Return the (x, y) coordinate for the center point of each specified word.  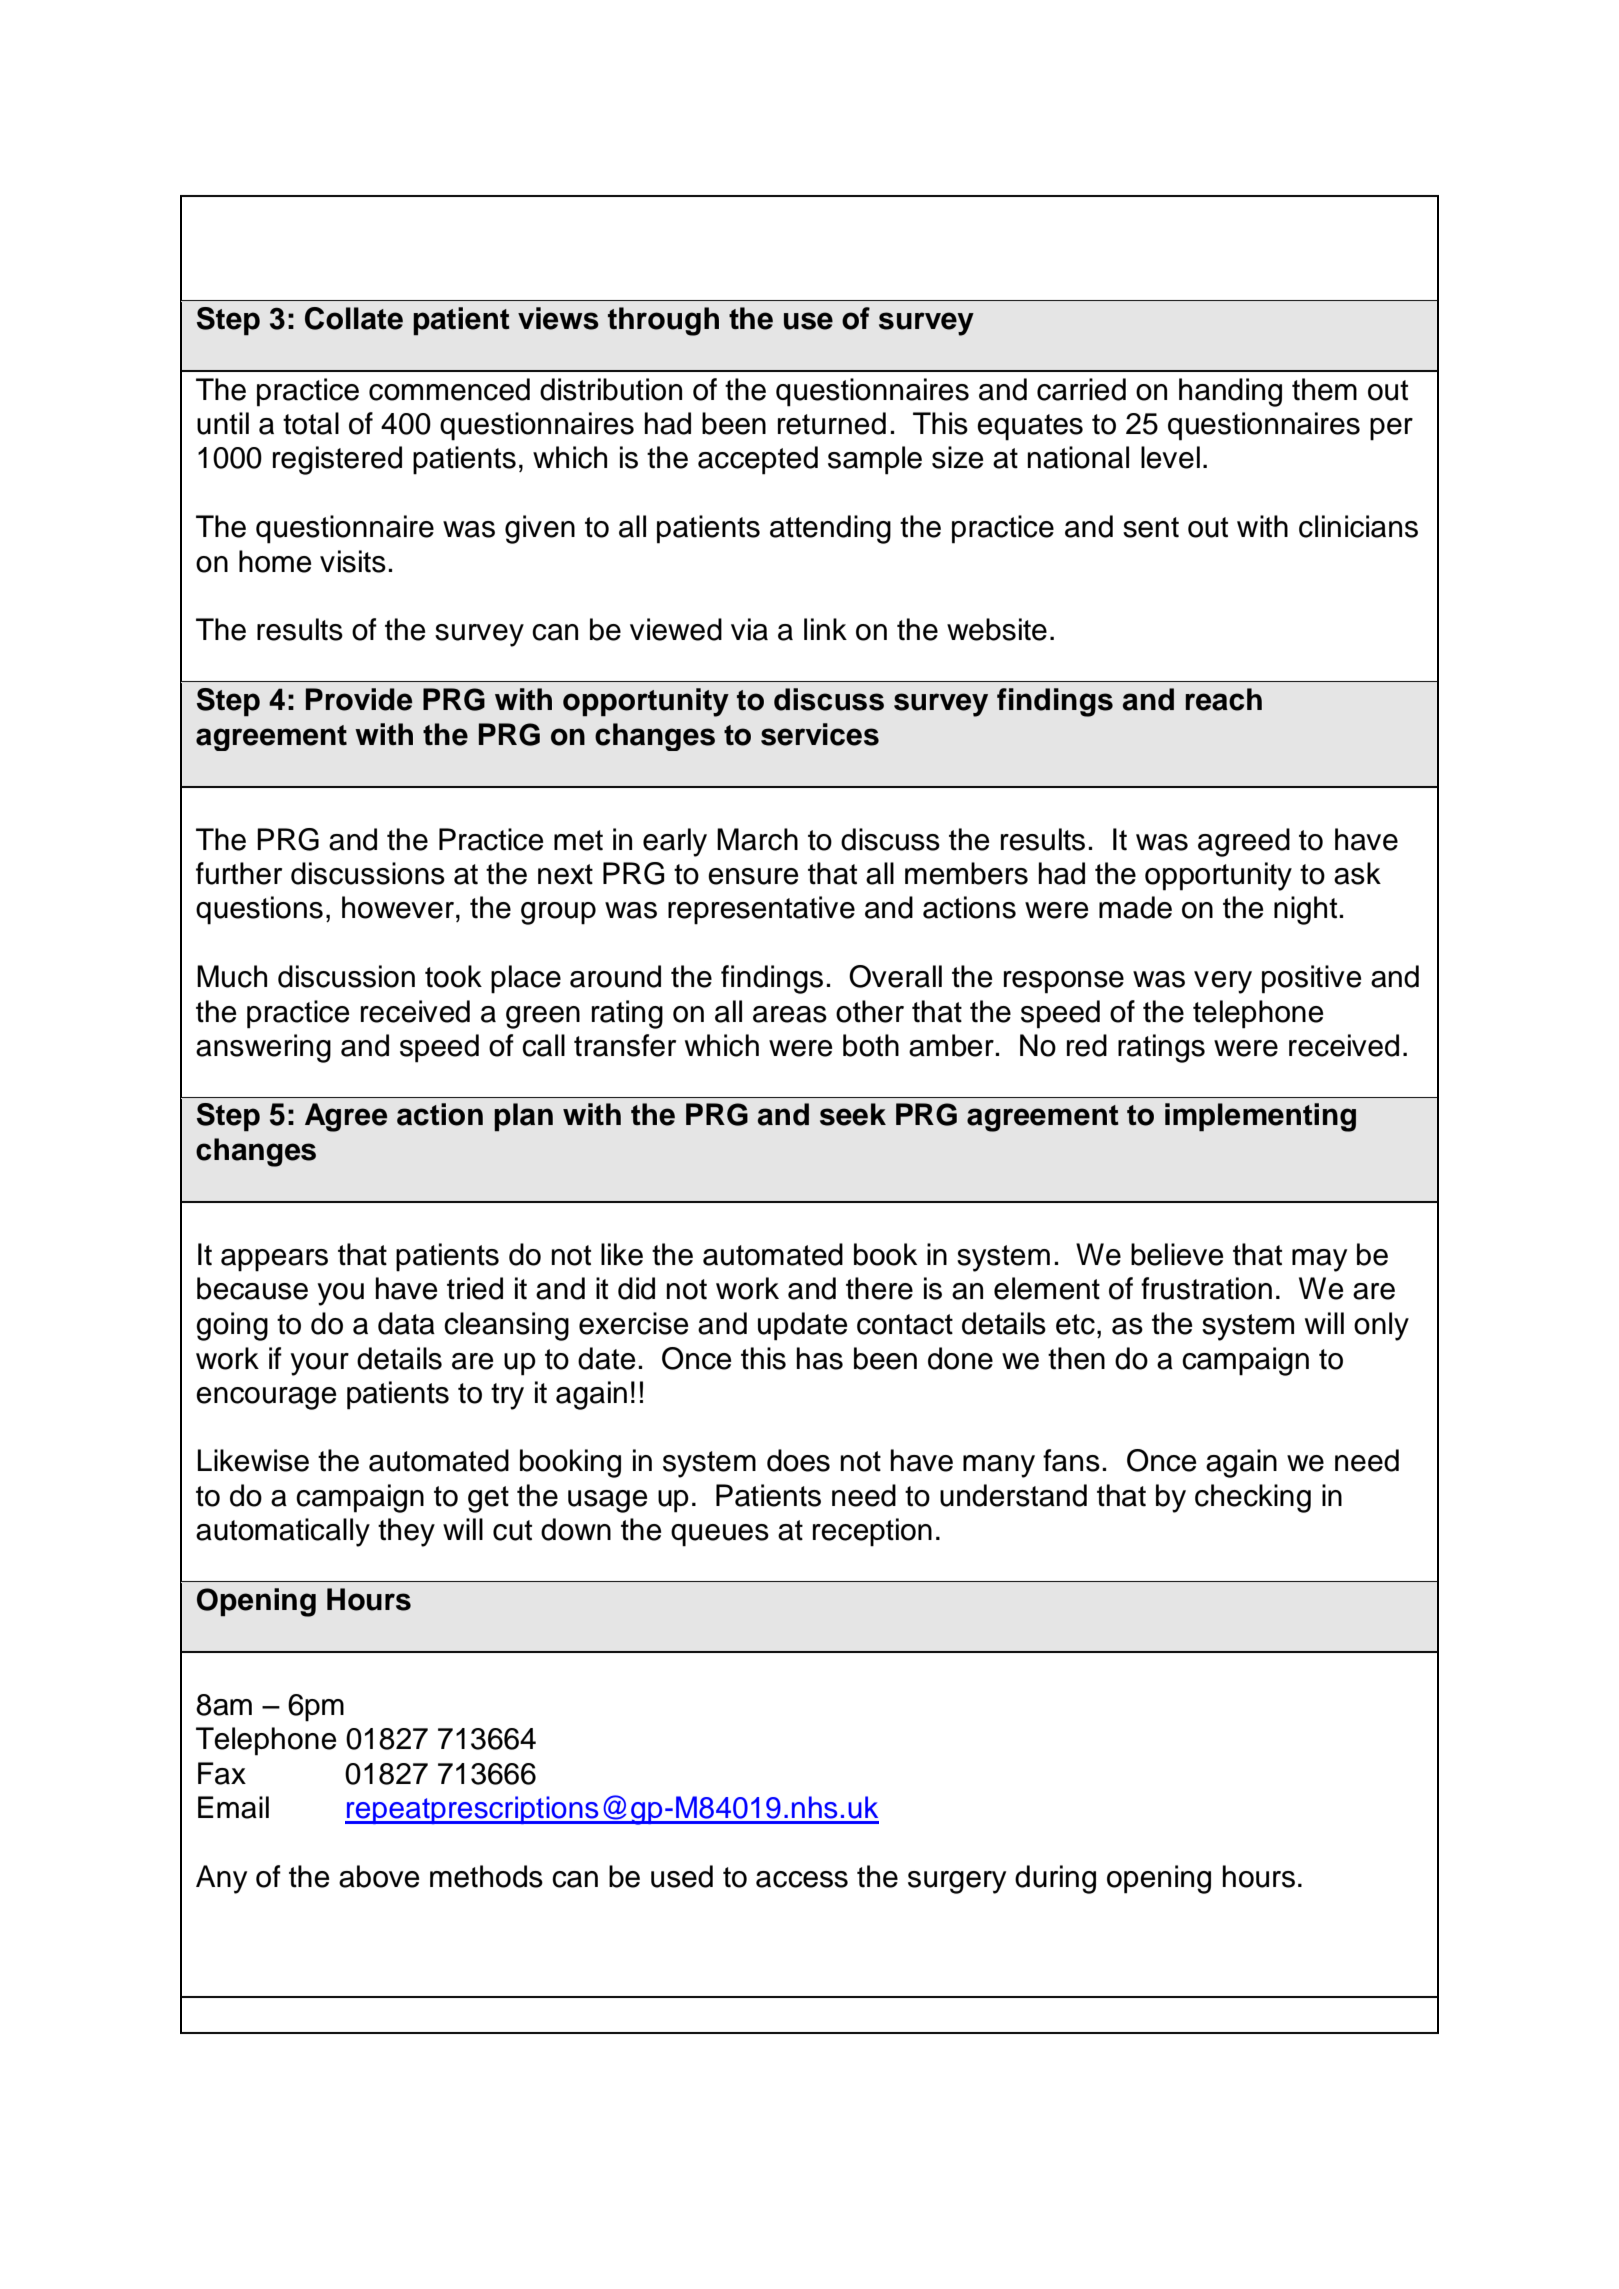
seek (853, 1114)
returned (832, 423)
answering (263, 1048)
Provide (359, 699)
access (802, 1879)
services (820, 734)
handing (1230, 392)
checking (1253, 1498)
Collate (354, 318)
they (406, 1532)
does (798, 1460)
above (379, 1876)
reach (1223, 699)
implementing (1260, 1117)
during (1055, 1879)
